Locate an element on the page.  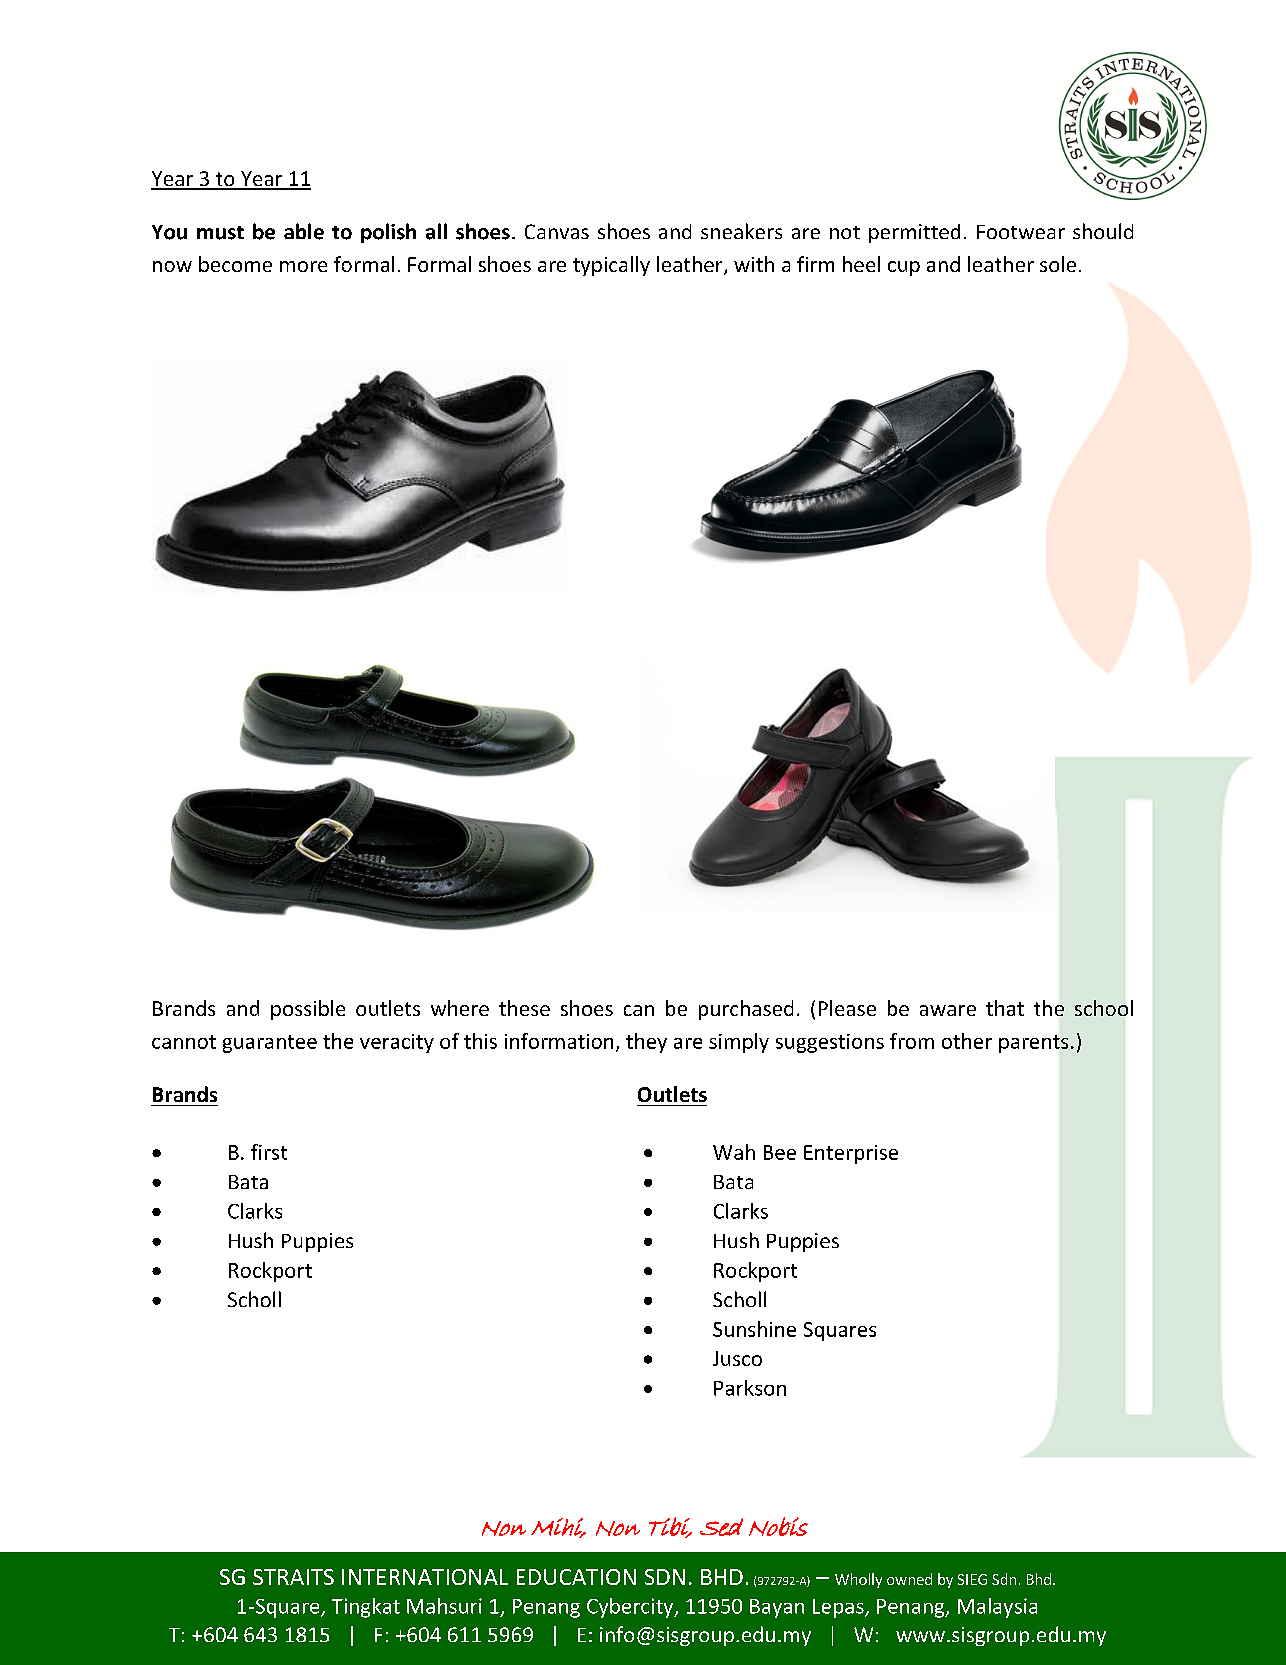
typically is located at coordinates (611, 266).
